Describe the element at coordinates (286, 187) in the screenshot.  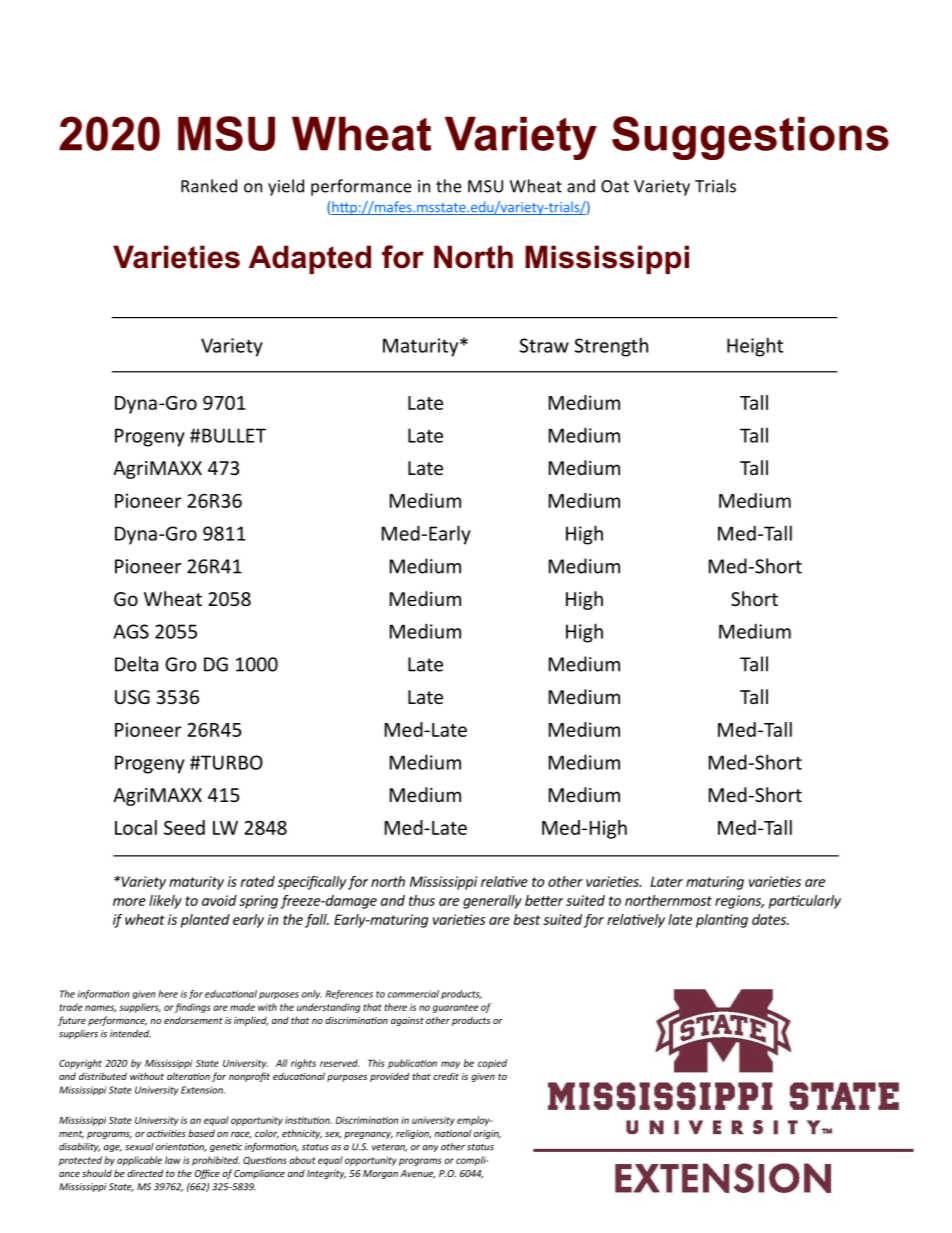
I see `yield` at that location.
